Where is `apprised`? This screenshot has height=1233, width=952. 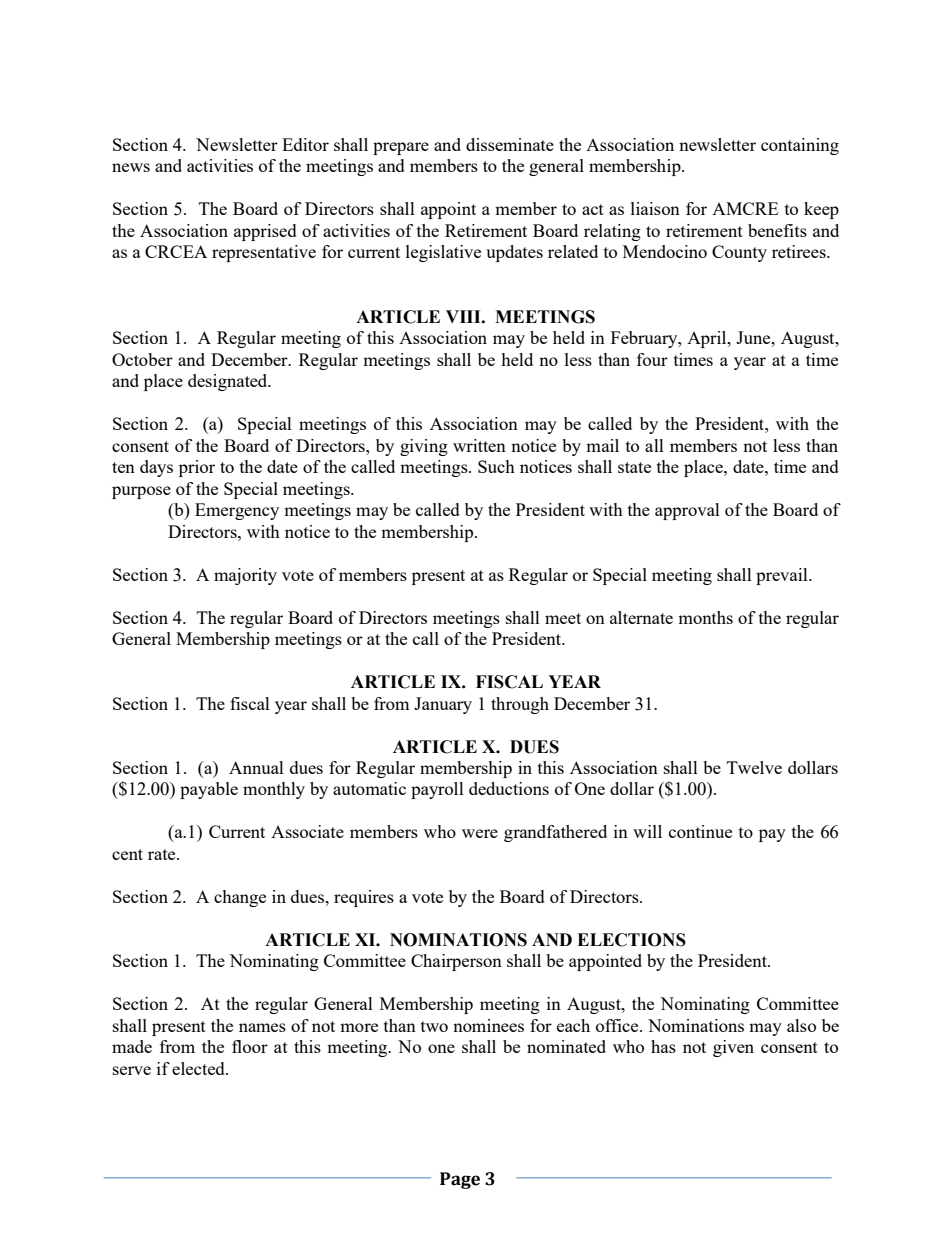
apprised is located at coordinates (265, 232).
